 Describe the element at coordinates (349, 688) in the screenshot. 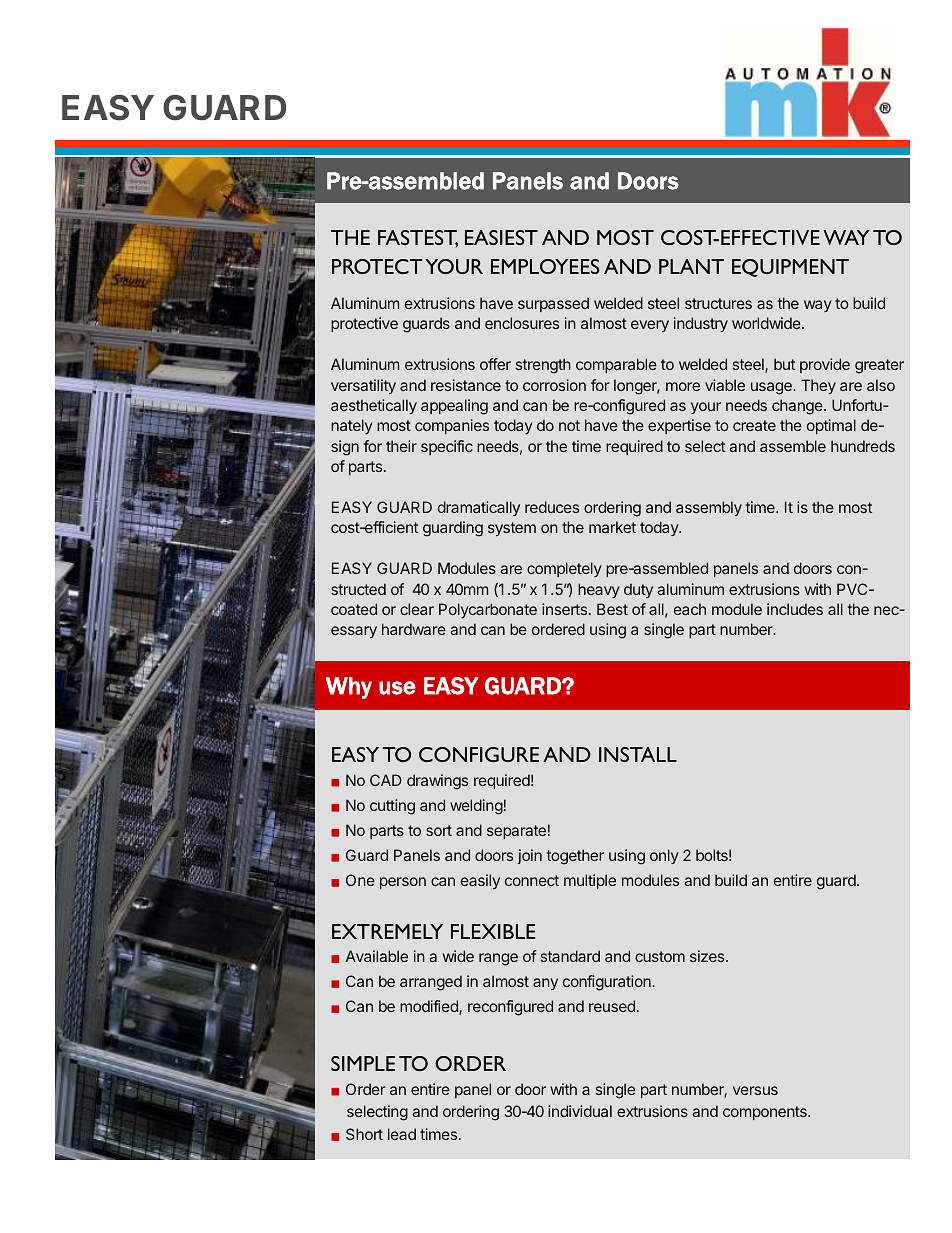

I see `Why` at that location.
